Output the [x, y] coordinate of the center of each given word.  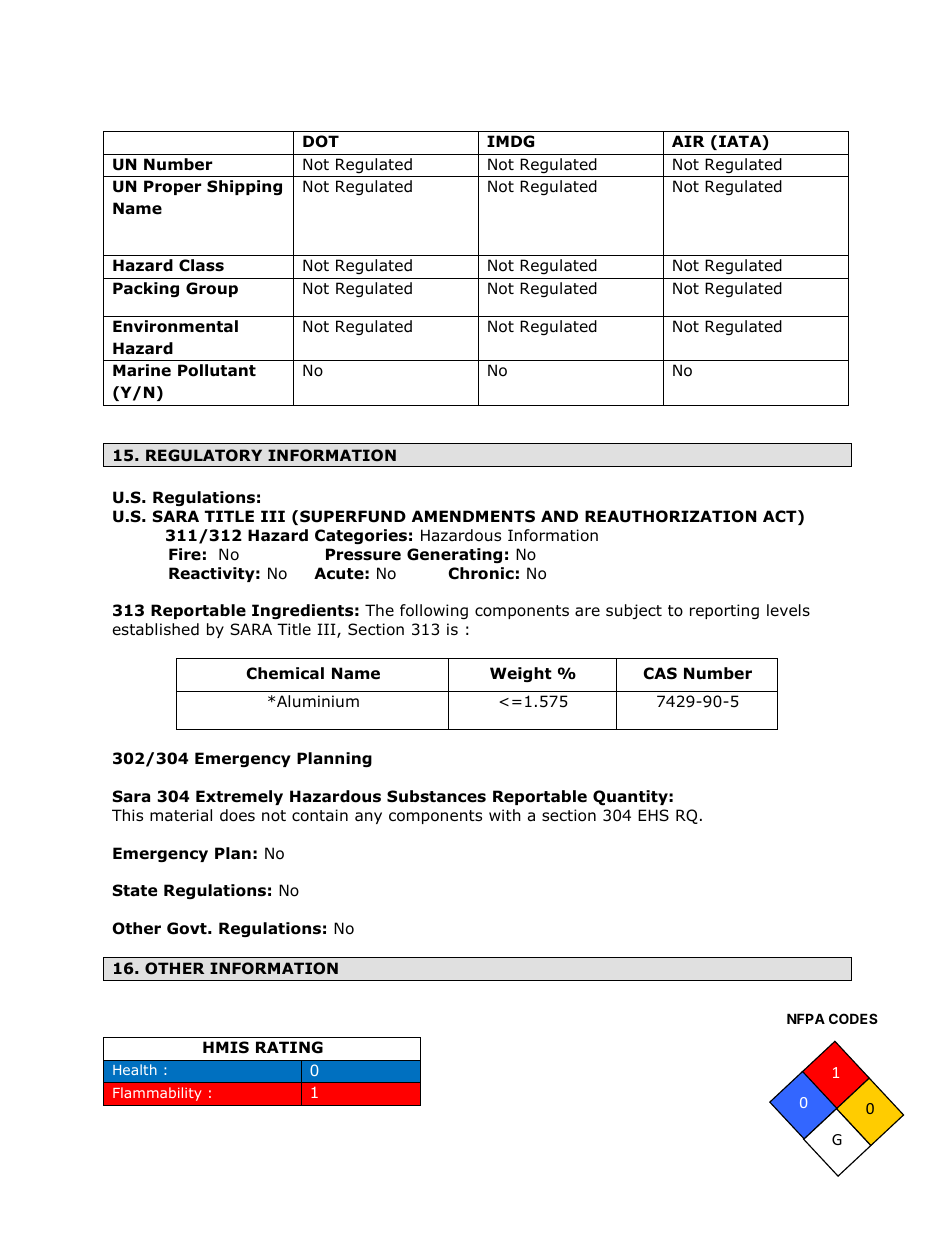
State [135, 890]
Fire [185, 554]
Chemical [285, 673]
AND [559, 516]
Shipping [244, 187]
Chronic [481, 573]
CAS [660, 673]
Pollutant [217, 370]
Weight [521, 674]
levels [788, 610]
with [505, 815]
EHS [653, 815]
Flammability [157, 1094]
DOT [321, 141]
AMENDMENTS [473, 516]
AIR [688, 141]
